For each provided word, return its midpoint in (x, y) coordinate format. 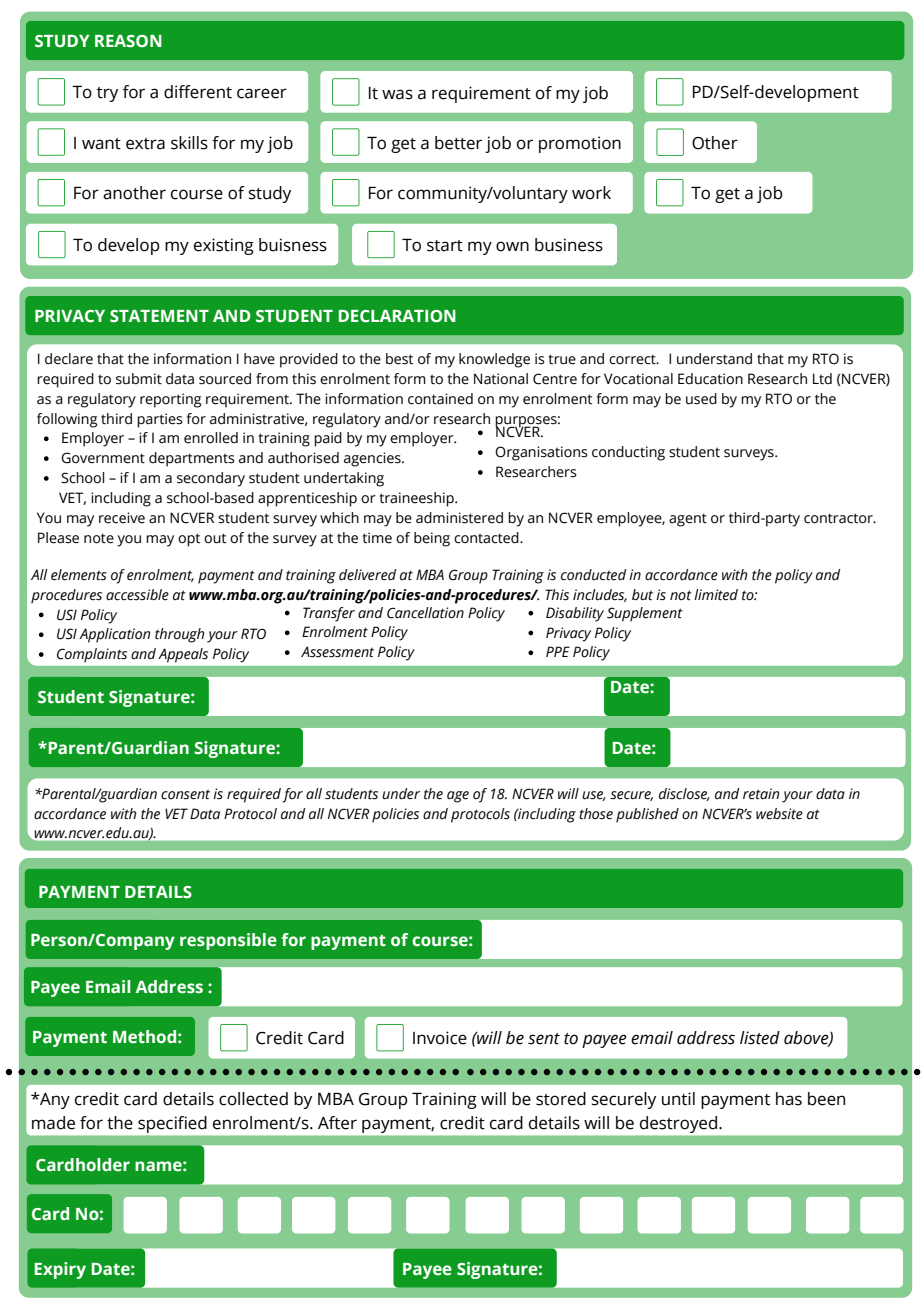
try (107, 94)
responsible (228, 941)
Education (710, 379)
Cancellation (425, 613)
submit (139, 379)
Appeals (183, 655)
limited (716, 595)
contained (440, 399)
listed (760, 1038)
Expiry (60, 1270)
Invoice (440, 1038)
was (397, 94)
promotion (580, 144)
